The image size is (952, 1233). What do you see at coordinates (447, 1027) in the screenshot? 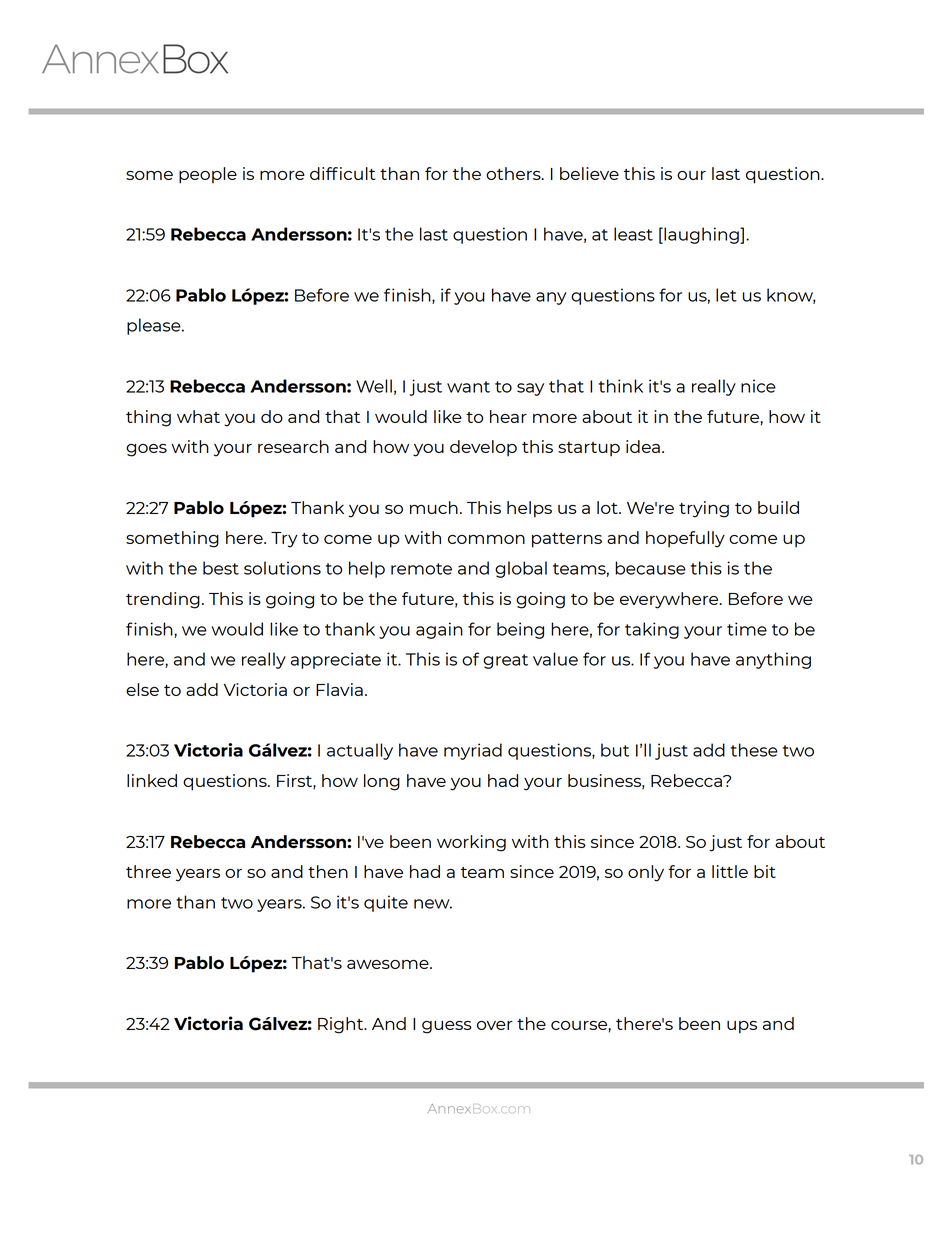
I see `guess` at bounding box center [447, 1027].
